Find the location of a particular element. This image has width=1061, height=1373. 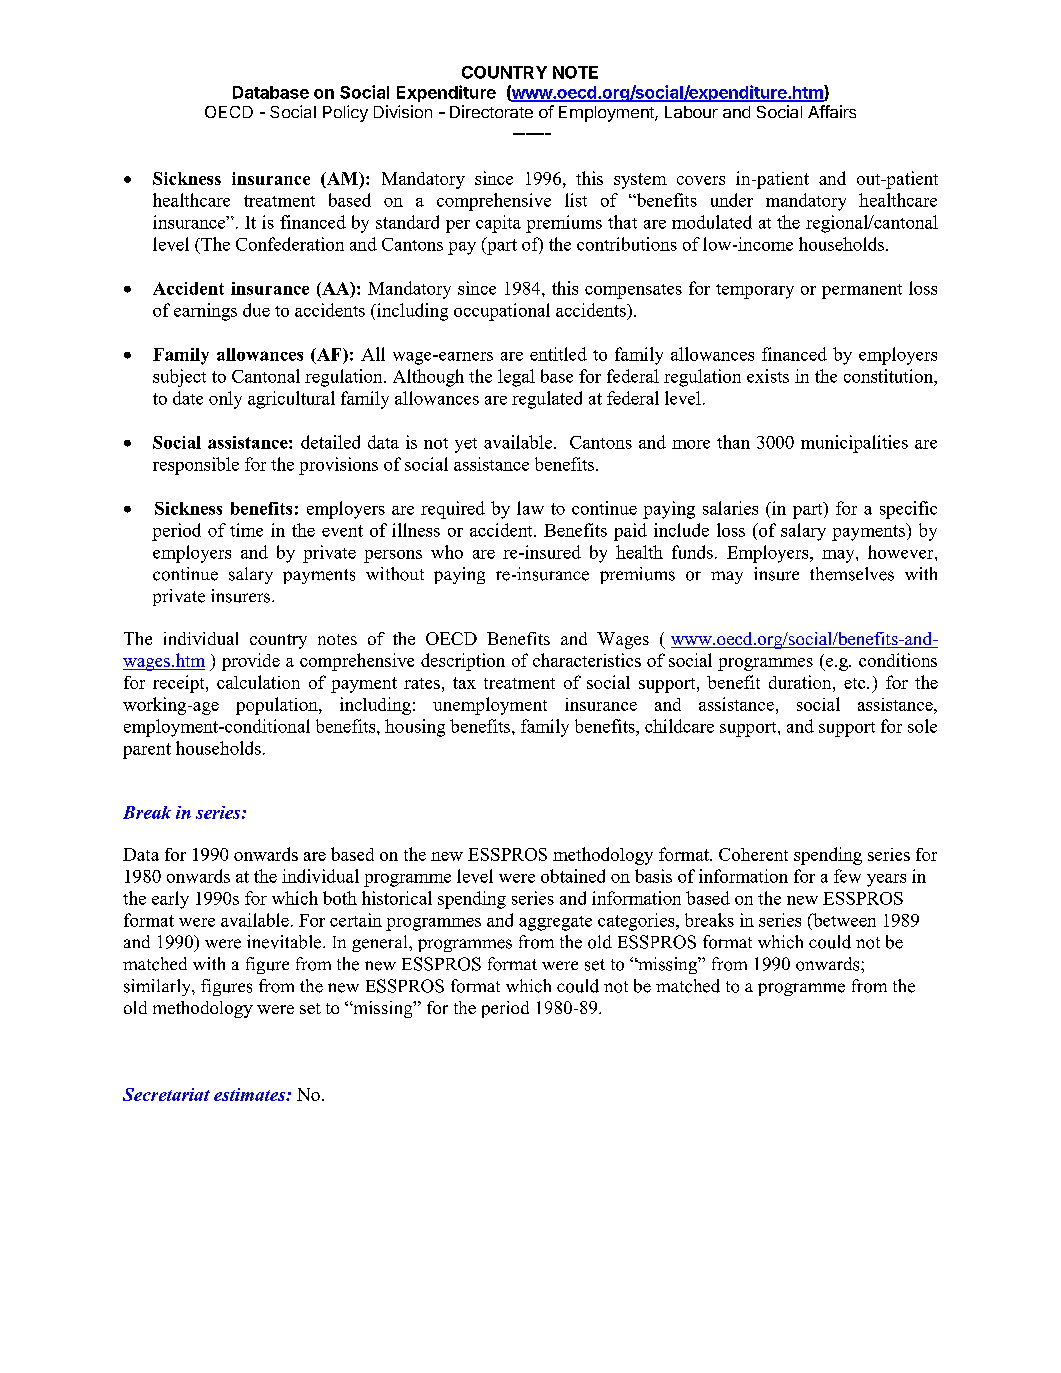

permanent is located at coordinates (862, 291).
